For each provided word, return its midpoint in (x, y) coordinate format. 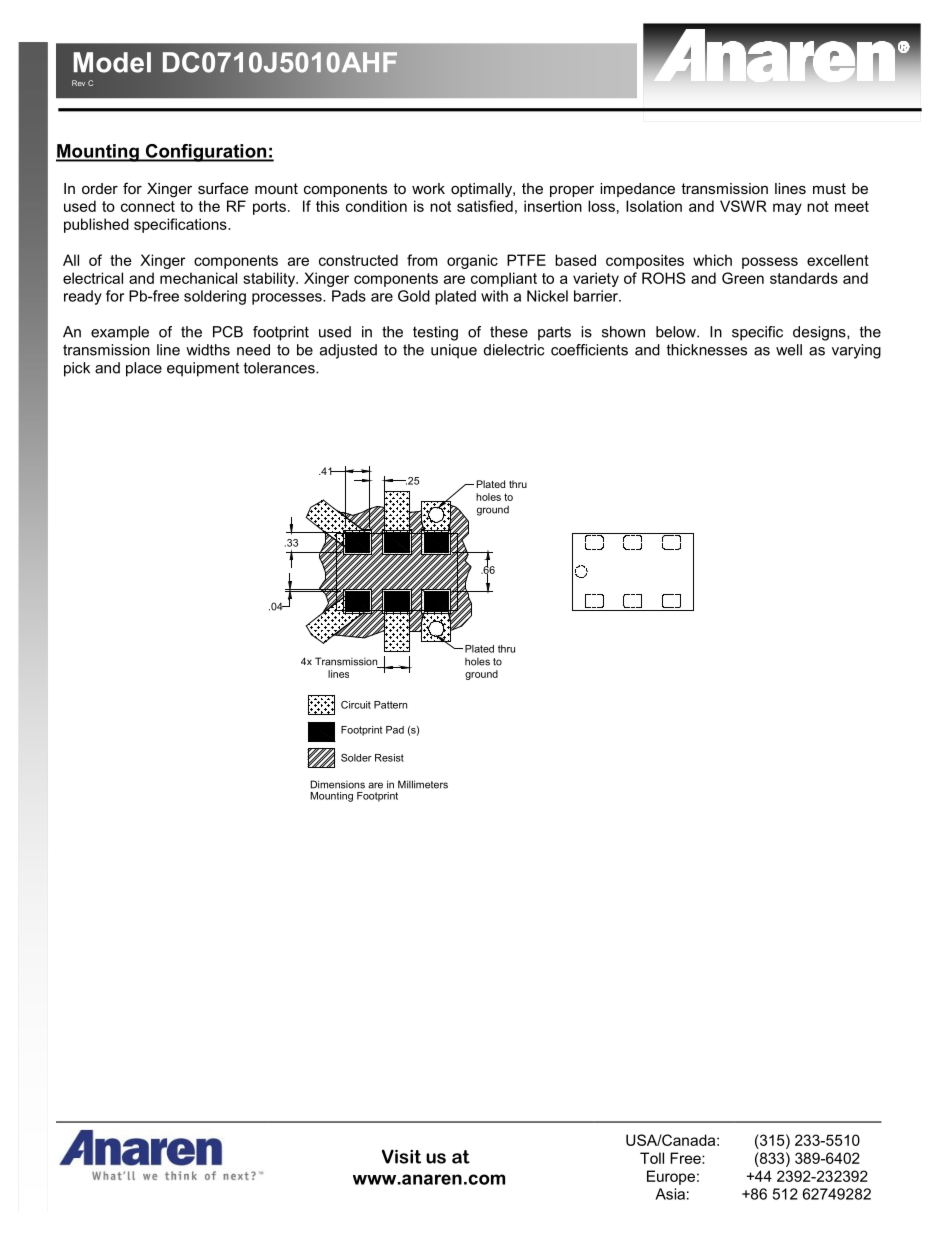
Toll (652, 1158)
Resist (389, 758)
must (829, 188)
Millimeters (423, 784)
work (428, 188)
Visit (401, 1156)
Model (112, 62)
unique (454, 351)
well (789, 350)
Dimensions (338, 784)
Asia (670, 1194)
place (144, 369)
